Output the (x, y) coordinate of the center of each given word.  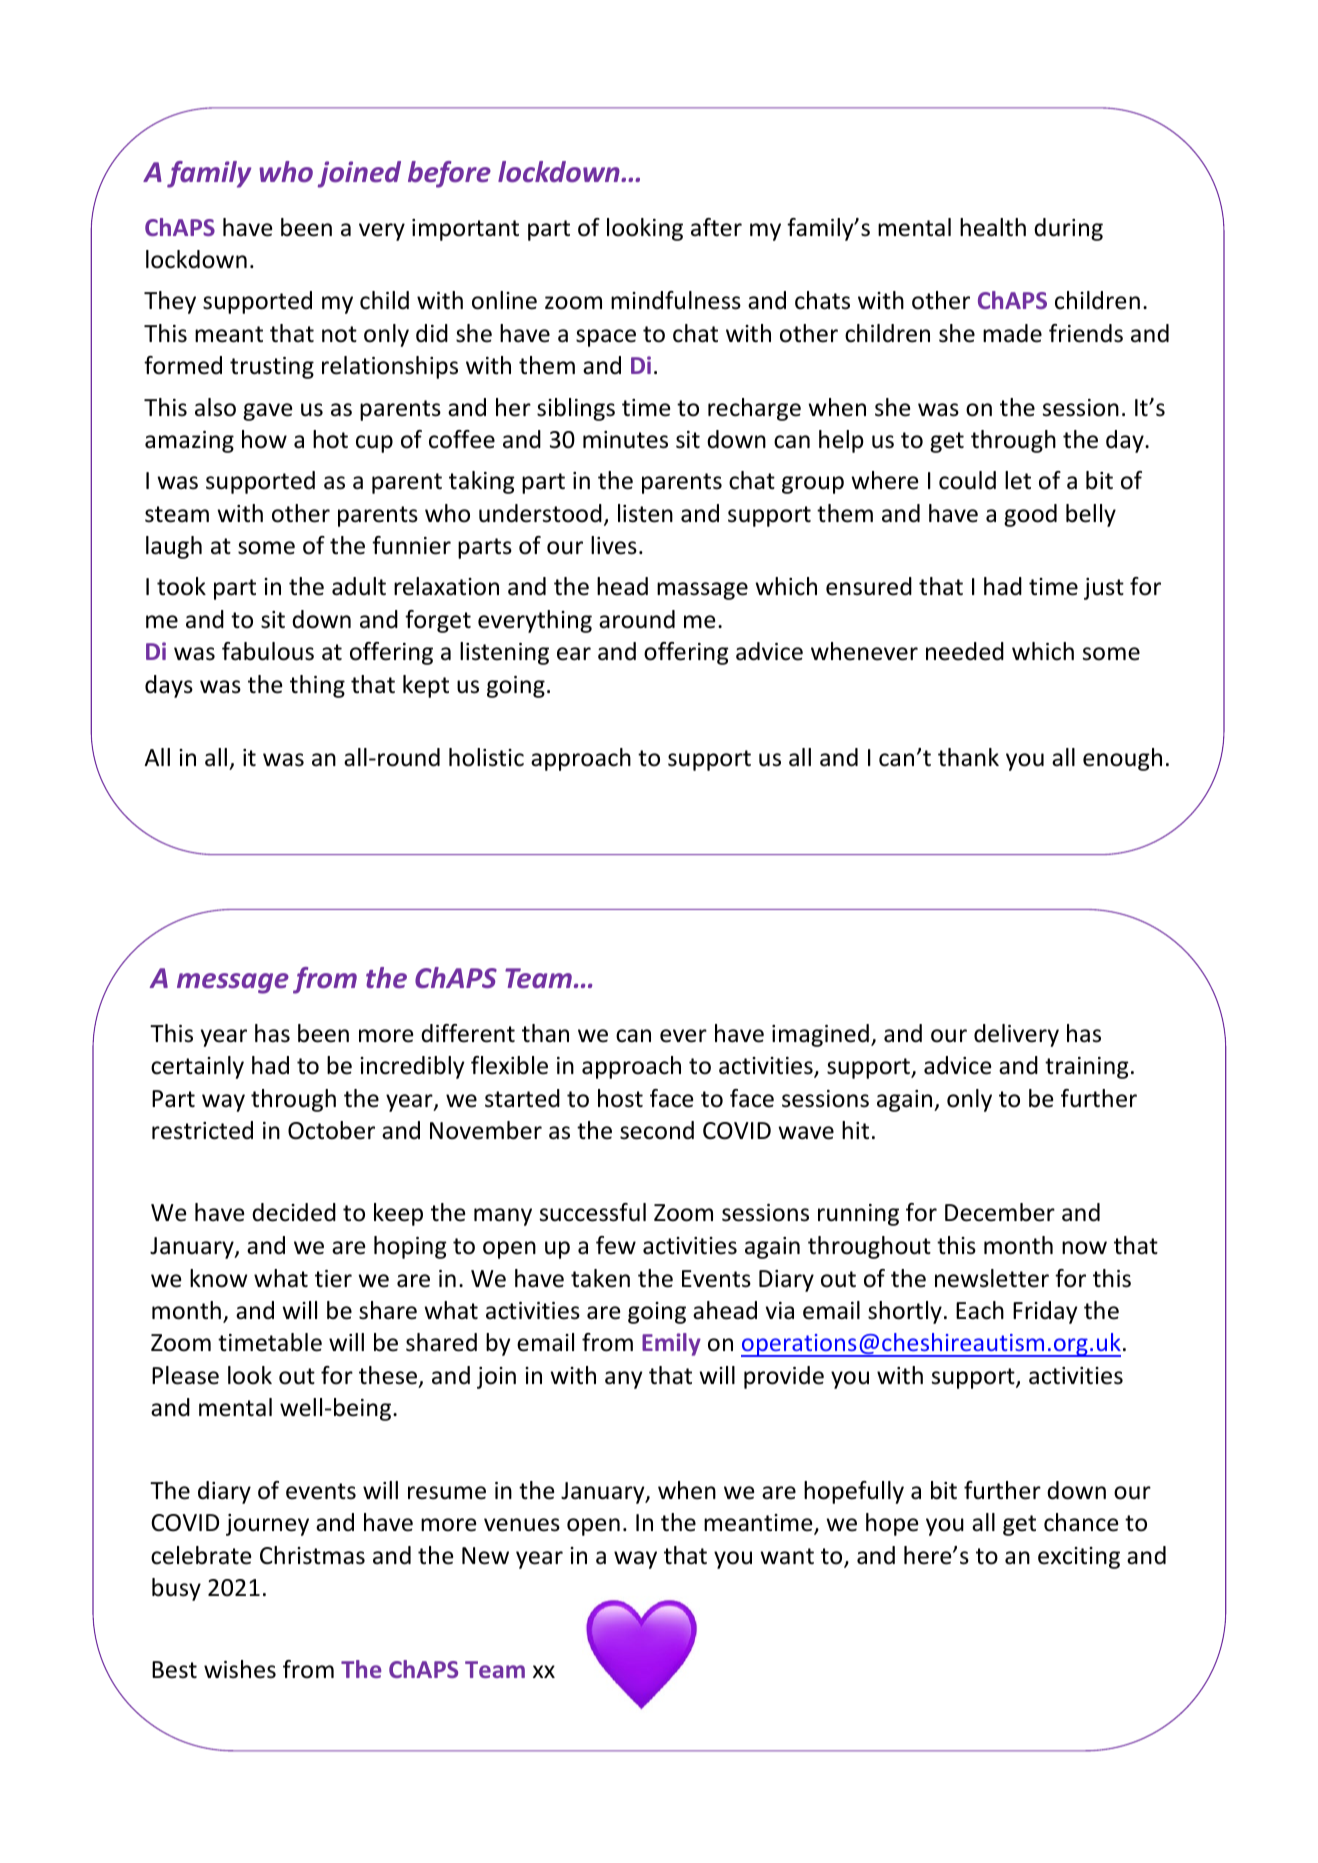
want (787, 1556)
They (170, 302)
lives (614, 545)
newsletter (992, 1278)
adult (359, 586)
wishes (240, 1669)
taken (600, 1278)
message (233, 983)
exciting (1079, 1558)
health (993, 227)
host (620, 1098)
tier (333, 1279)
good (1030, 515)
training (1087, 1068)
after (716, 227)
